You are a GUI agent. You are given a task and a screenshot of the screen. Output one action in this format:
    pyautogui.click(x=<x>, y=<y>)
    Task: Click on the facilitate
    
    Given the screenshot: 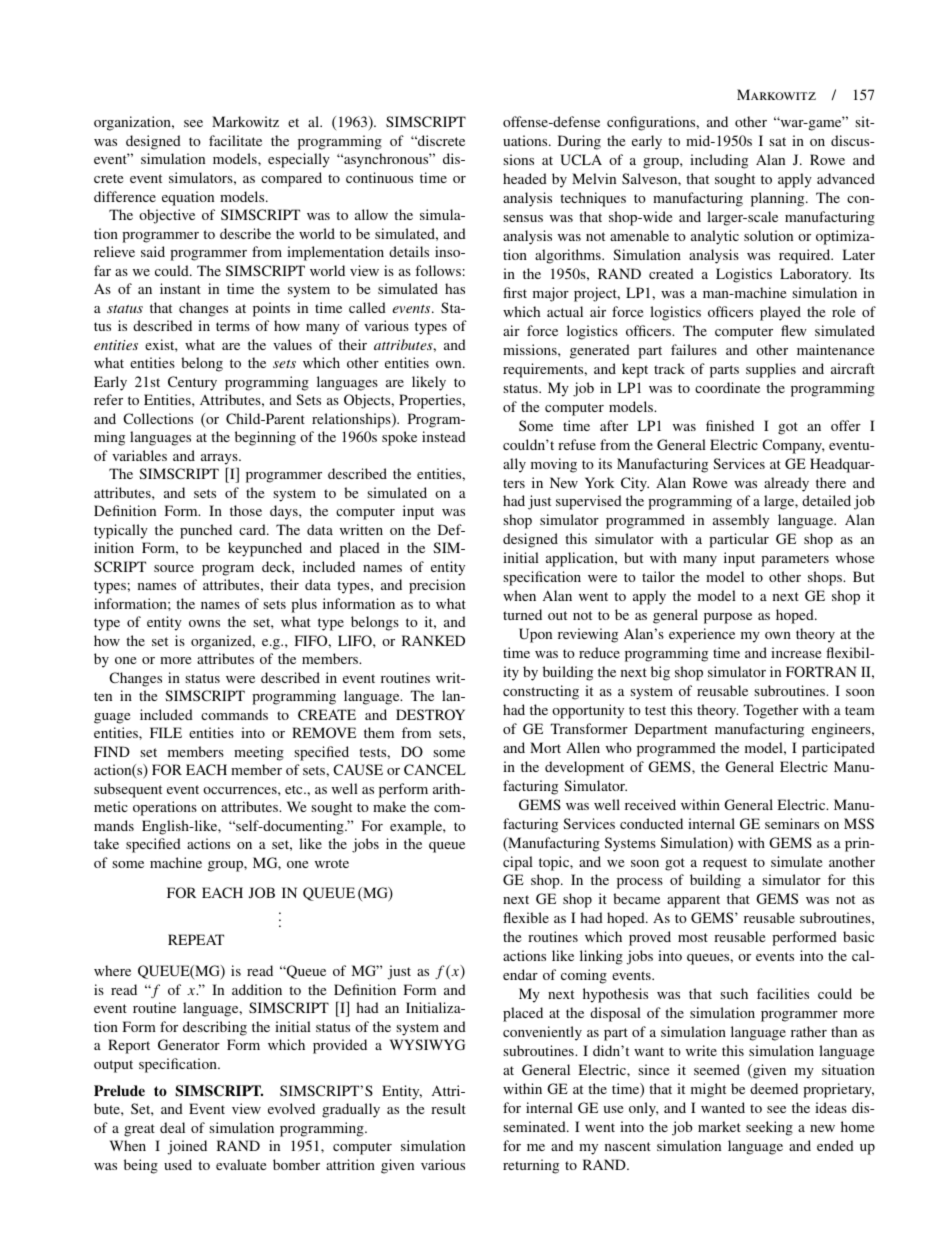 What is the action you would take?
    pyautogui.click(x=235, y=140)
